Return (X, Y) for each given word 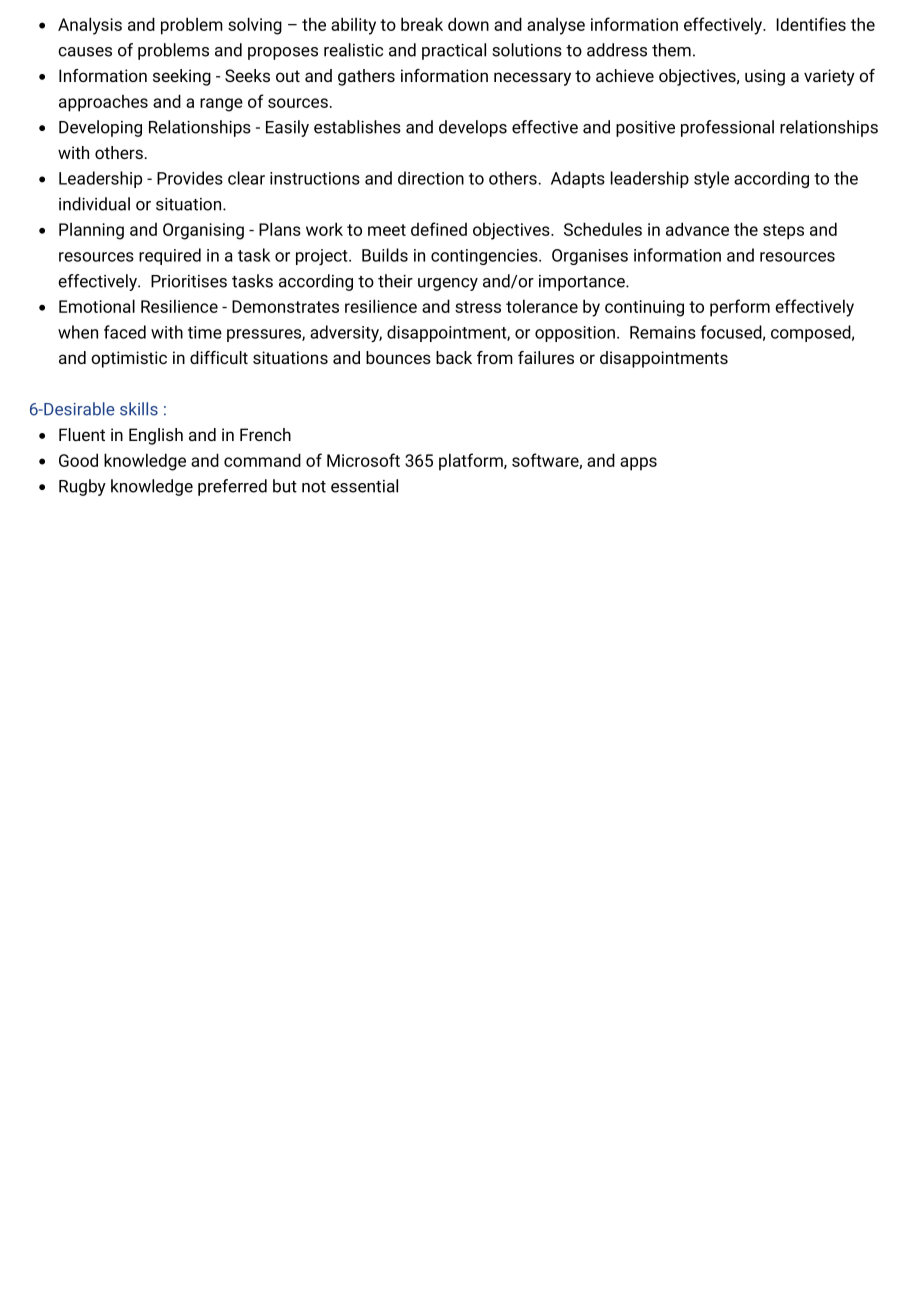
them (671, 50)
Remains (663, 332)
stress (478, 307)
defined (439, 229)
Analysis (90, 26)
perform (740, 308)
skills (139, 409)
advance (697, 229)
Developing (100, 128)
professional (727, 128)
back (454, 357)
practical (454, 51)
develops (473, 128)
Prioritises (189, 281)
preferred (232, 487)
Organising (203, 231)
